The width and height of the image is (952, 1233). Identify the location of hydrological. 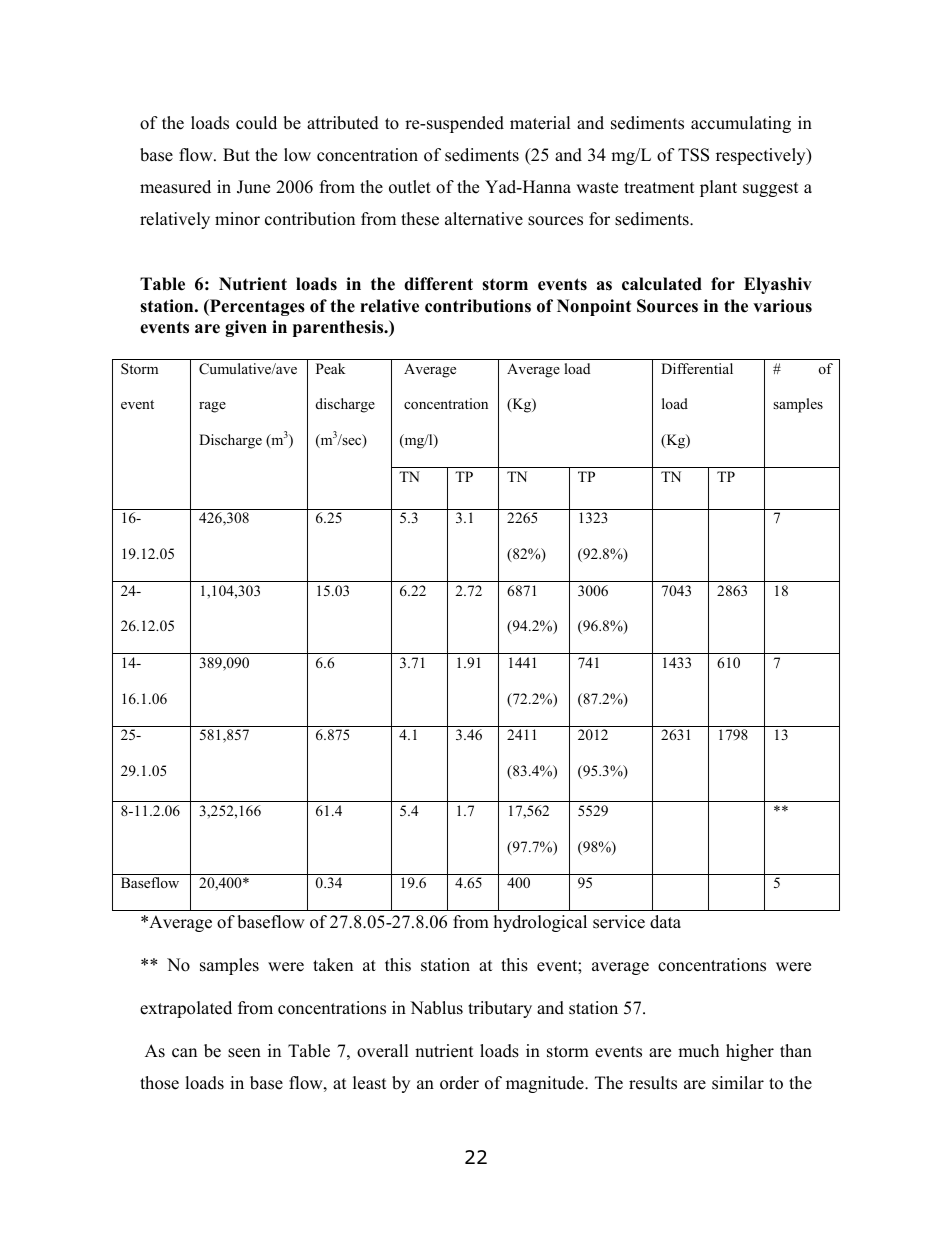
(540, 923).
